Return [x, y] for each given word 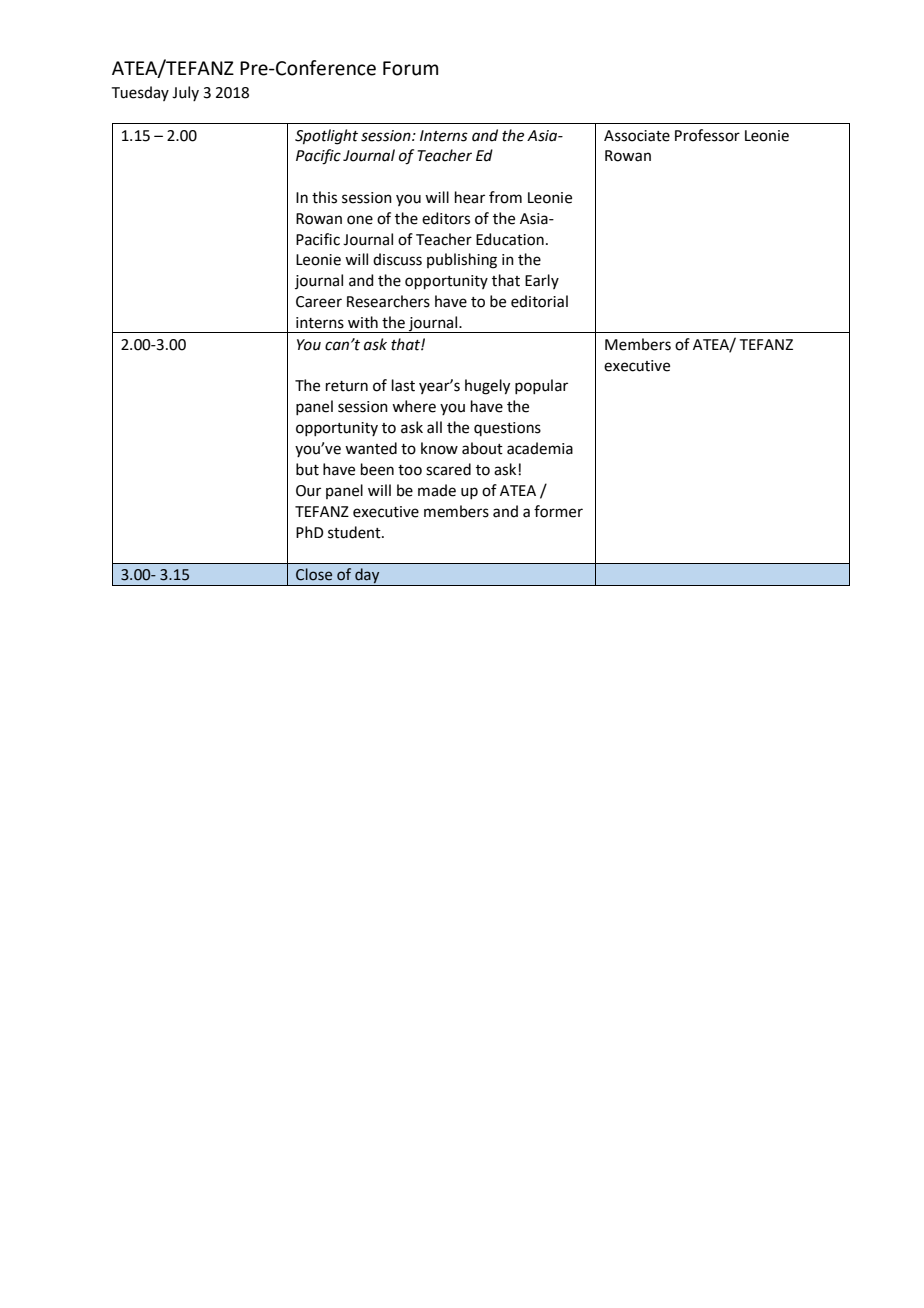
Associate [637, 136]
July [185, 93]
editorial [539, 301]
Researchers [388, 301]
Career [319, 302]
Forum [410, 68]
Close [314, 574]
